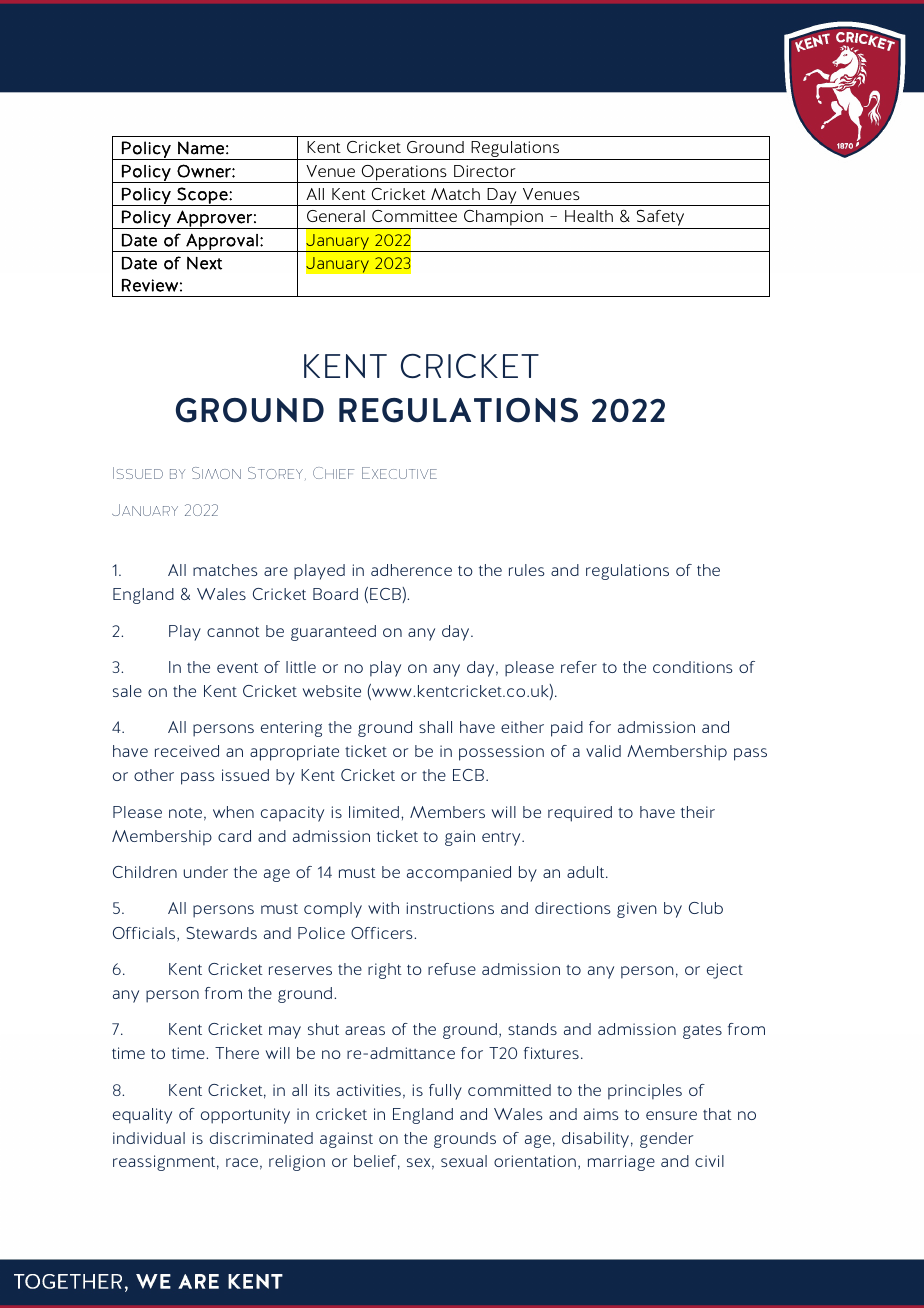 This screenshot has height=1308, width=924. What do you see at coordinates (205, 171) in the screenshot?
I see `Owner` at bounding box center [205, 171].
